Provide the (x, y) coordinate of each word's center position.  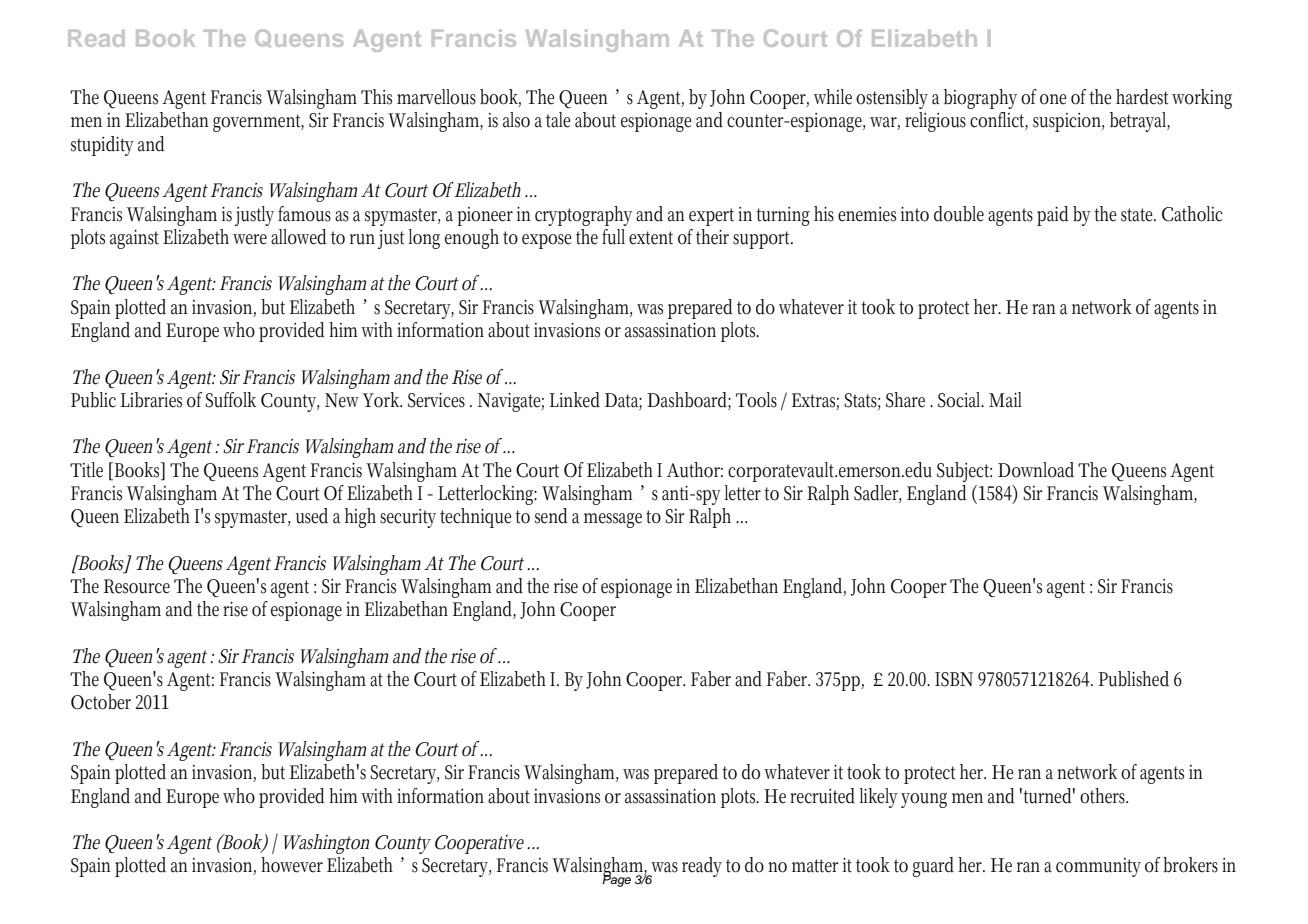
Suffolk (230, 400)
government (258, 123)
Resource (137, 586)
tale (558, 120)
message (613, 520)
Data (623, 401)
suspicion (1068, 122)
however (292, 865)
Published (1134, 679)
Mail (1005, 400)
